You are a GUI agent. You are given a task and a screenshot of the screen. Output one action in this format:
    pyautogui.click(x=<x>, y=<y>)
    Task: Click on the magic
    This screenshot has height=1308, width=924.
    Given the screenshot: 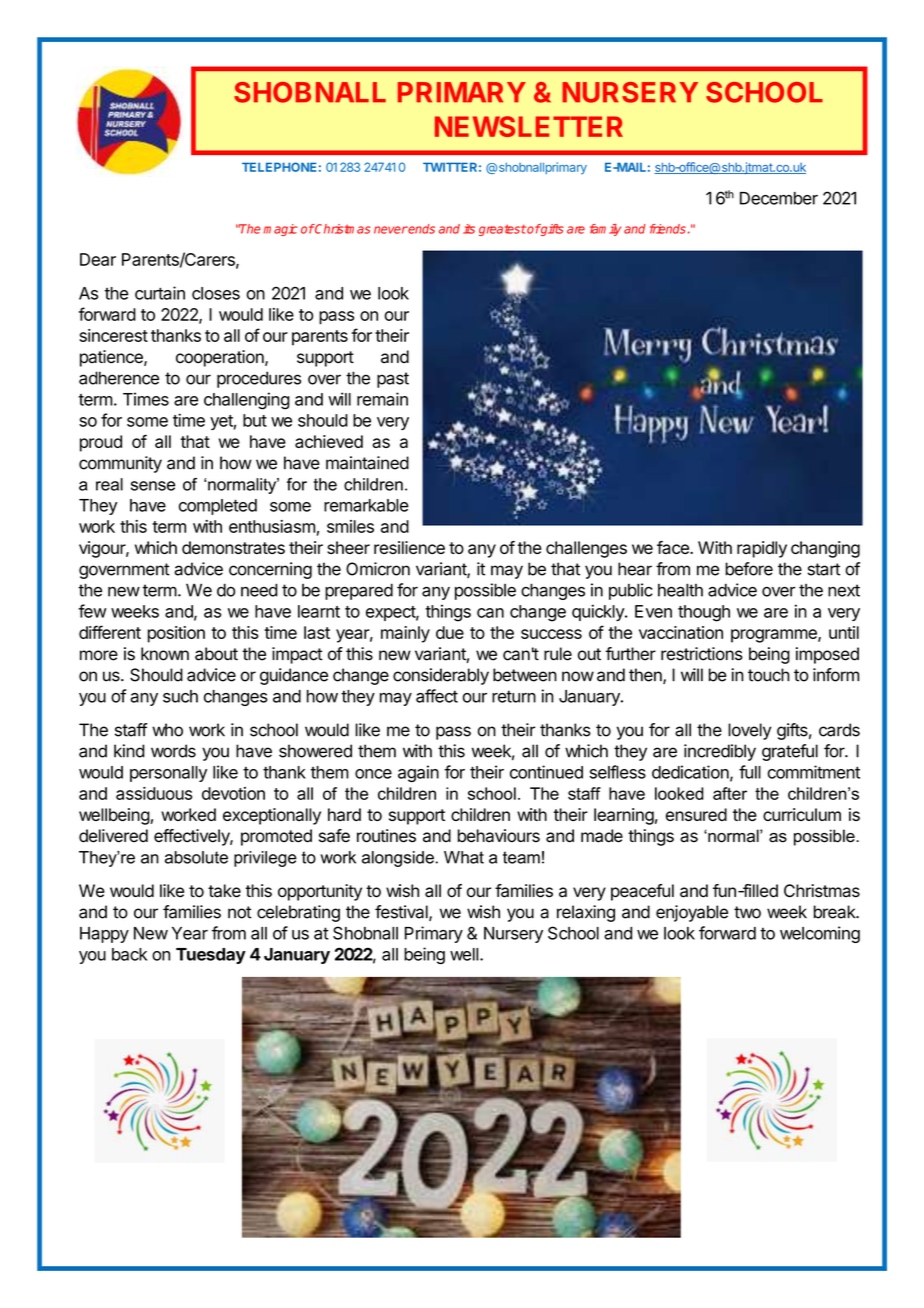 What is the action you would take?
    pyautogui.click(x=281, y=230)
